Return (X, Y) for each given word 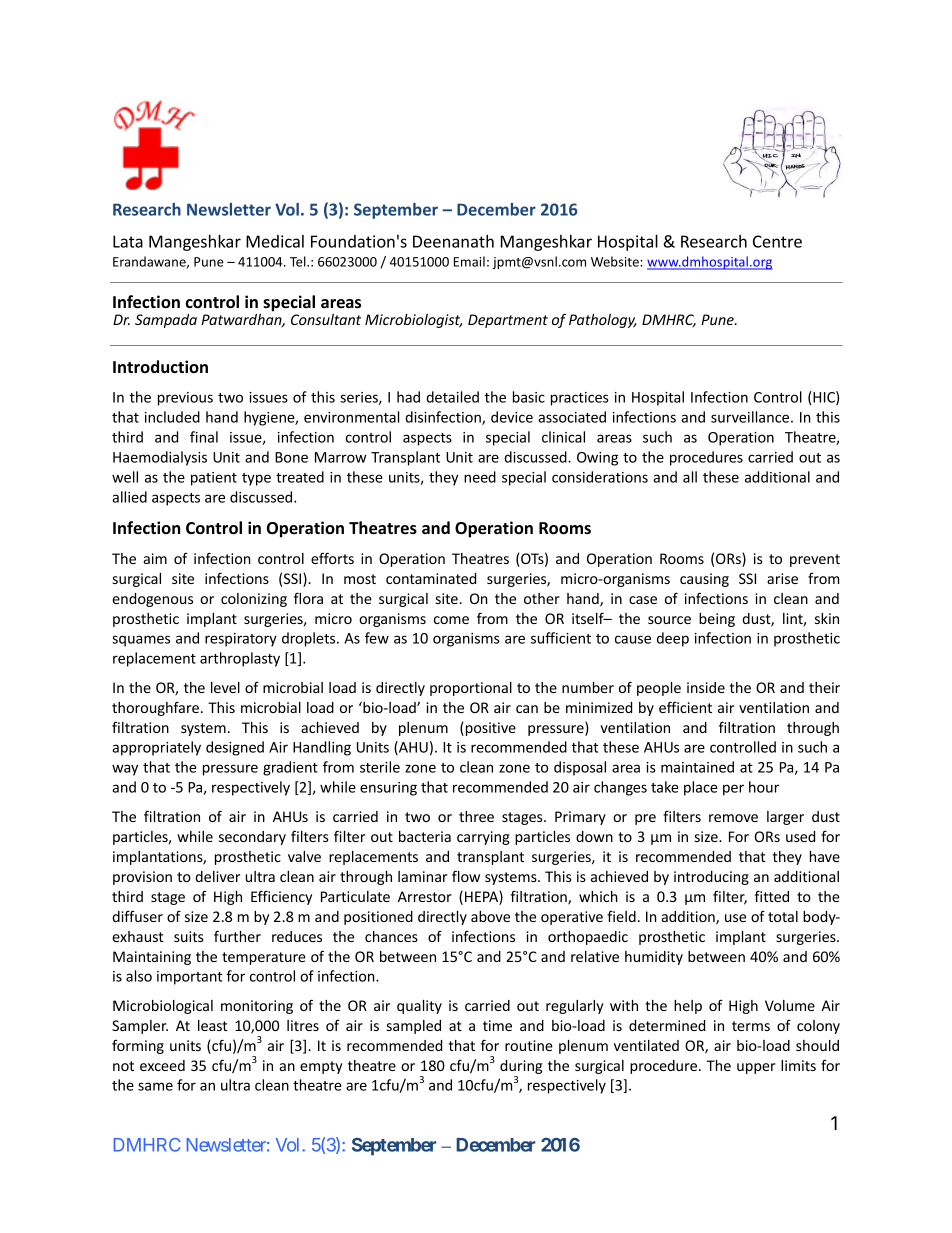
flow (466, 876)
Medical (275, 241)
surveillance (751, 417)
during (521, 1068)
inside (706, 687)
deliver (217, 876)
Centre (777, 241)
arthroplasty (240, 659)
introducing (711, 878)
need (480, 477)
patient (214, 479)
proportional (471, 689)
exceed (162, 1065)
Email (469, 261)
